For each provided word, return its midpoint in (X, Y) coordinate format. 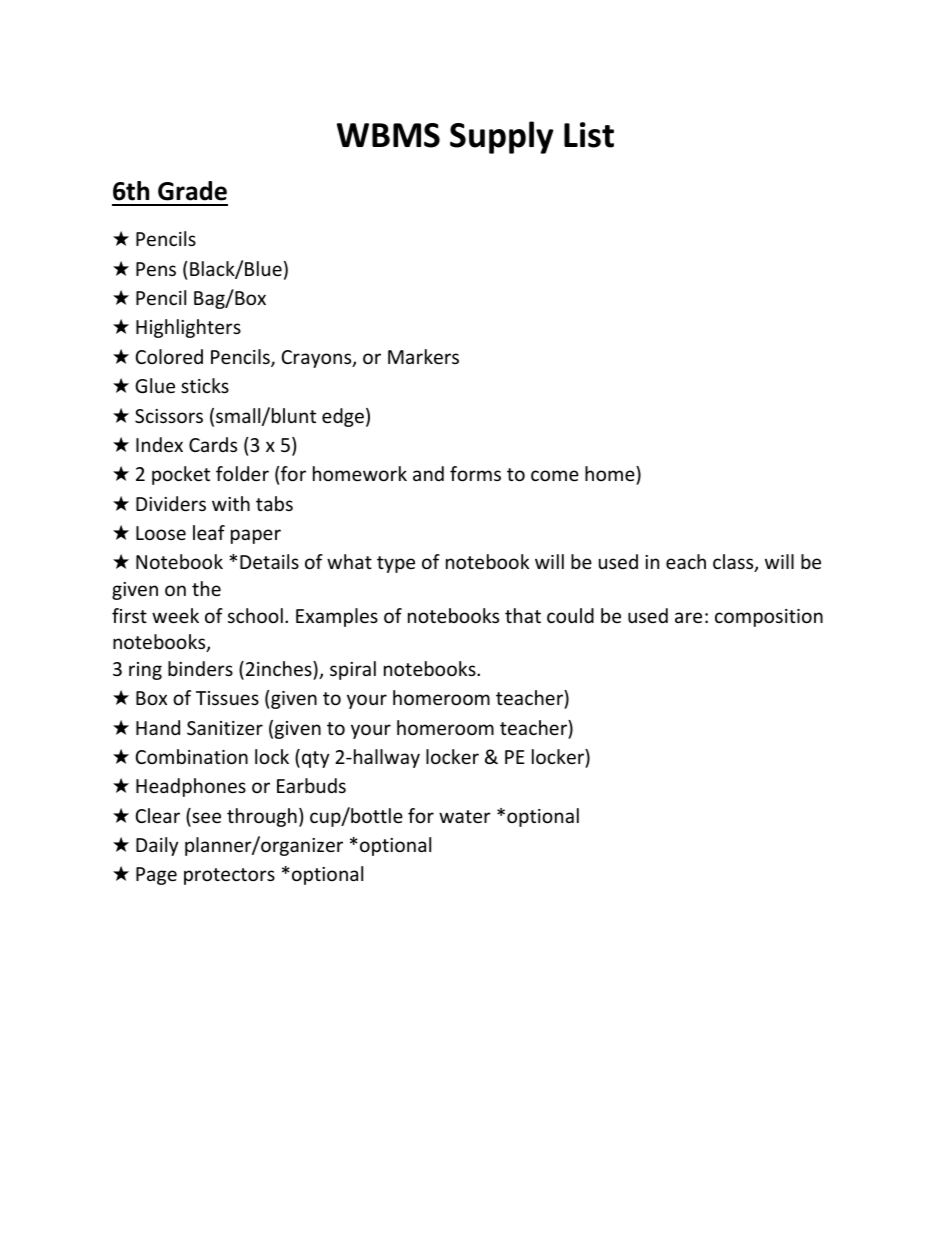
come (555, 475)
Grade (192, 191)
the (206, 588)
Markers (423, 356)
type (396, 564)
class (734, 563)
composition (769, 618)
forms (475, 473)
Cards (213, 444)
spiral (353, 670)
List (589, 135)
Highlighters (188, 328)
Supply (502, 137)
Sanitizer (225, 728)
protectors (229, 876)
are (688, 617)
